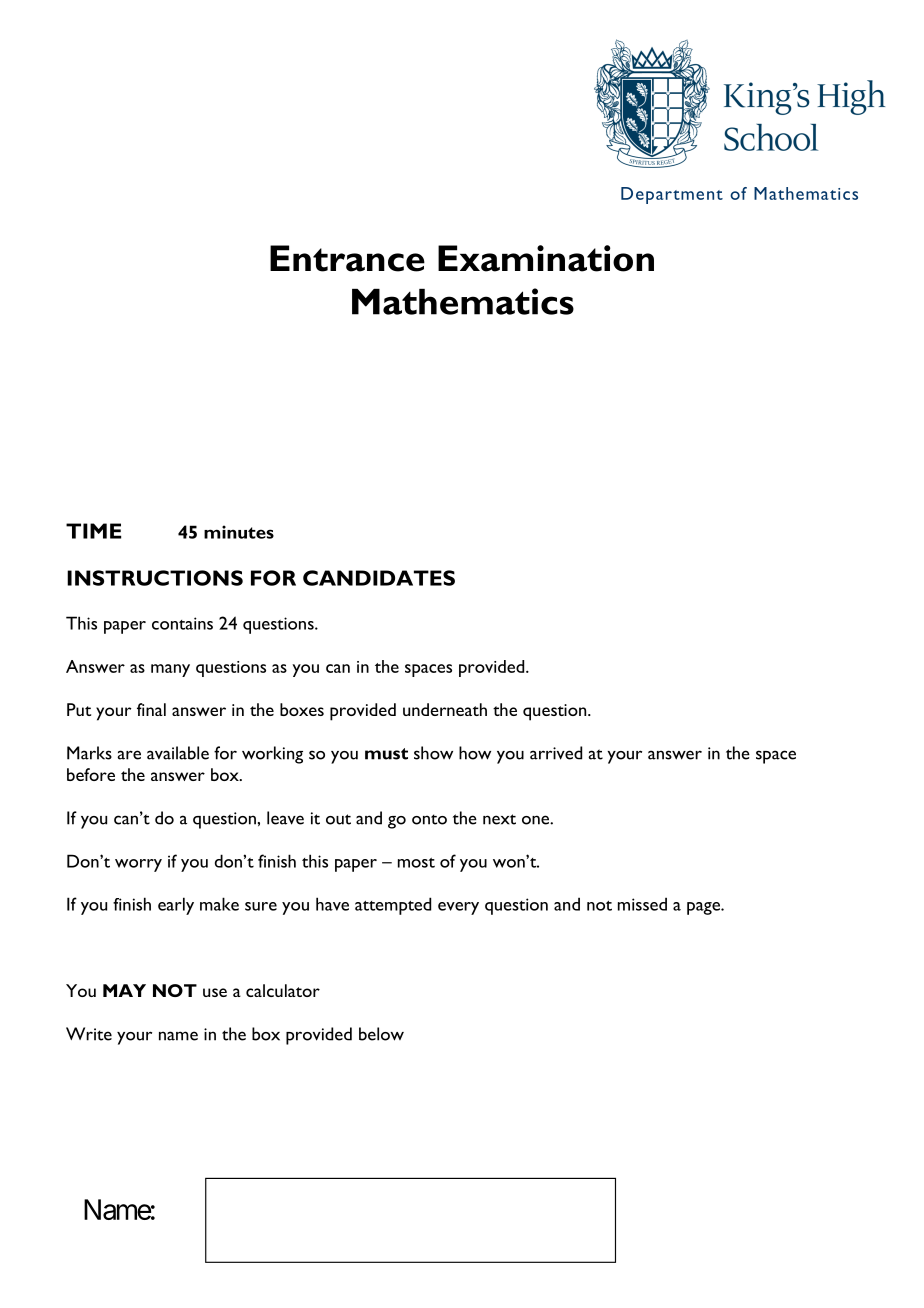  I want to click on CANDIDATES, so click(379, 578).
